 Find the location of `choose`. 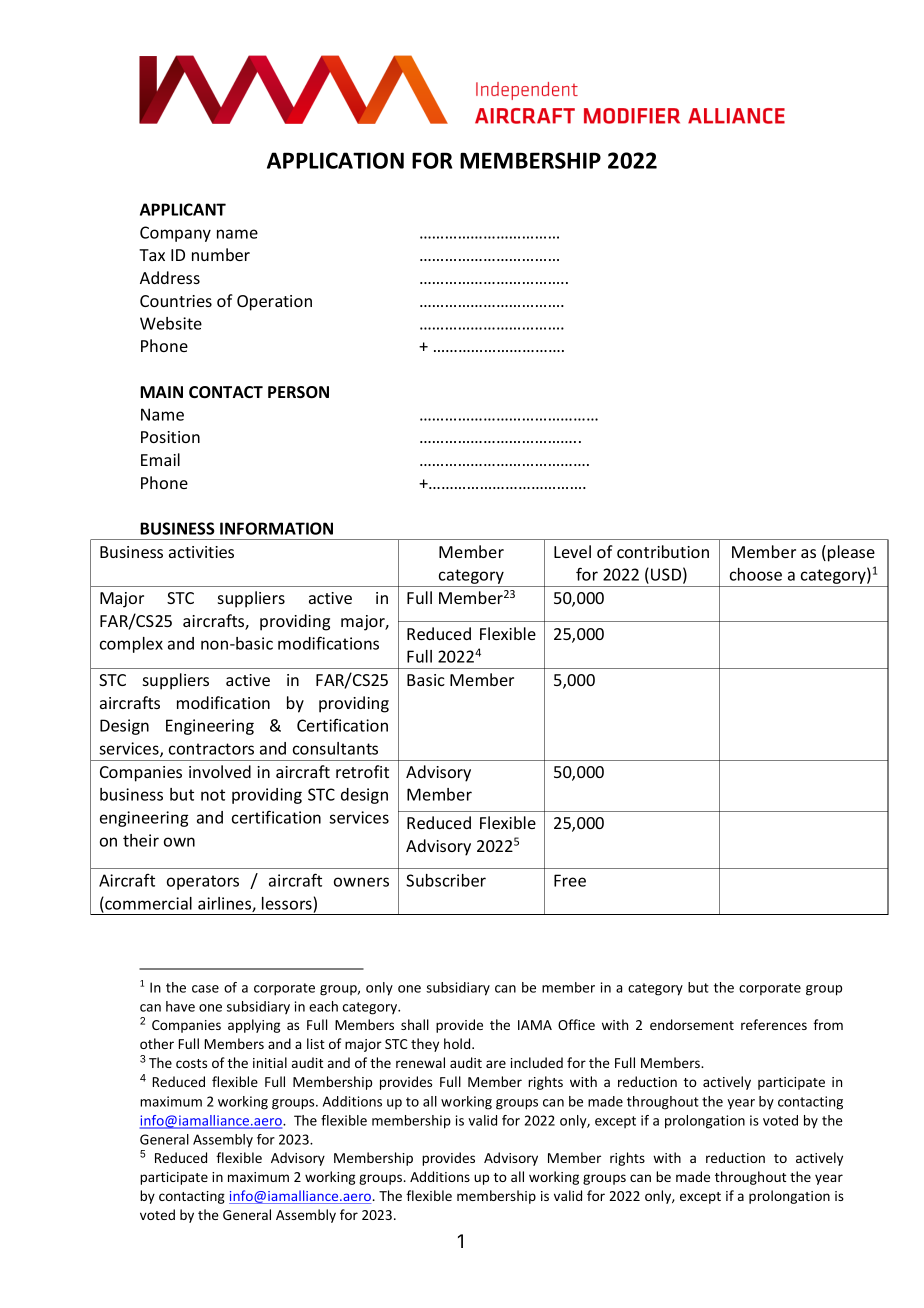

choose is located at coordinates (756, 574).
